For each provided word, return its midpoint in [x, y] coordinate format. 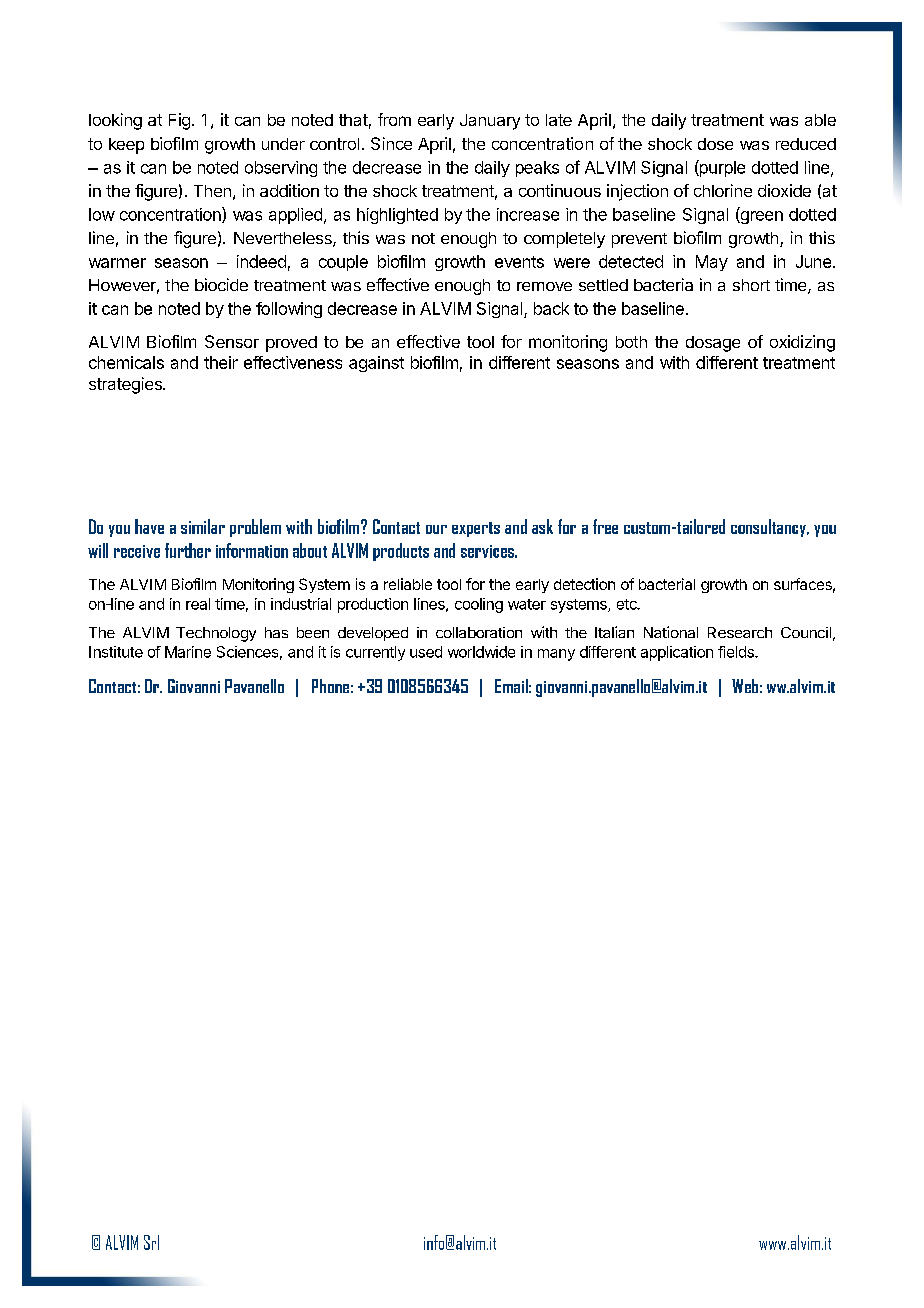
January [490, 122]
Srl [151, 1242]
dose [715, 144]
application [677, 653]
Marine [188, 652]
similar [203, 526]
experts [476, 529]
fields [737, 652]
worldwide [481, 652]
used [426, 652]
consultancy [769, 528]
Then [212, 191]
